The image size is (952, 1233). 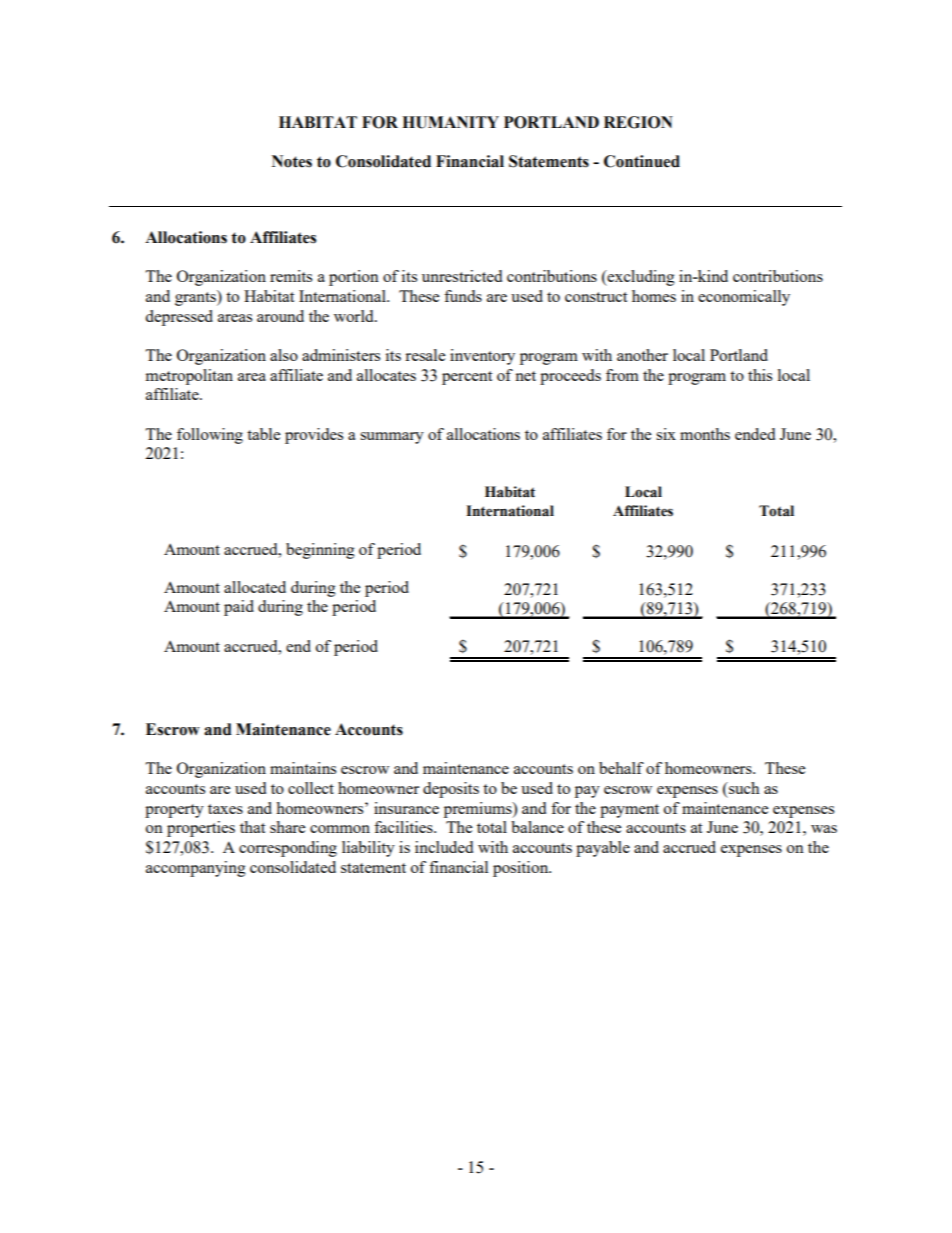 What do you see at coordinates (755, 434) in the image?
I see `ended` at bounding box center [755, 434].
